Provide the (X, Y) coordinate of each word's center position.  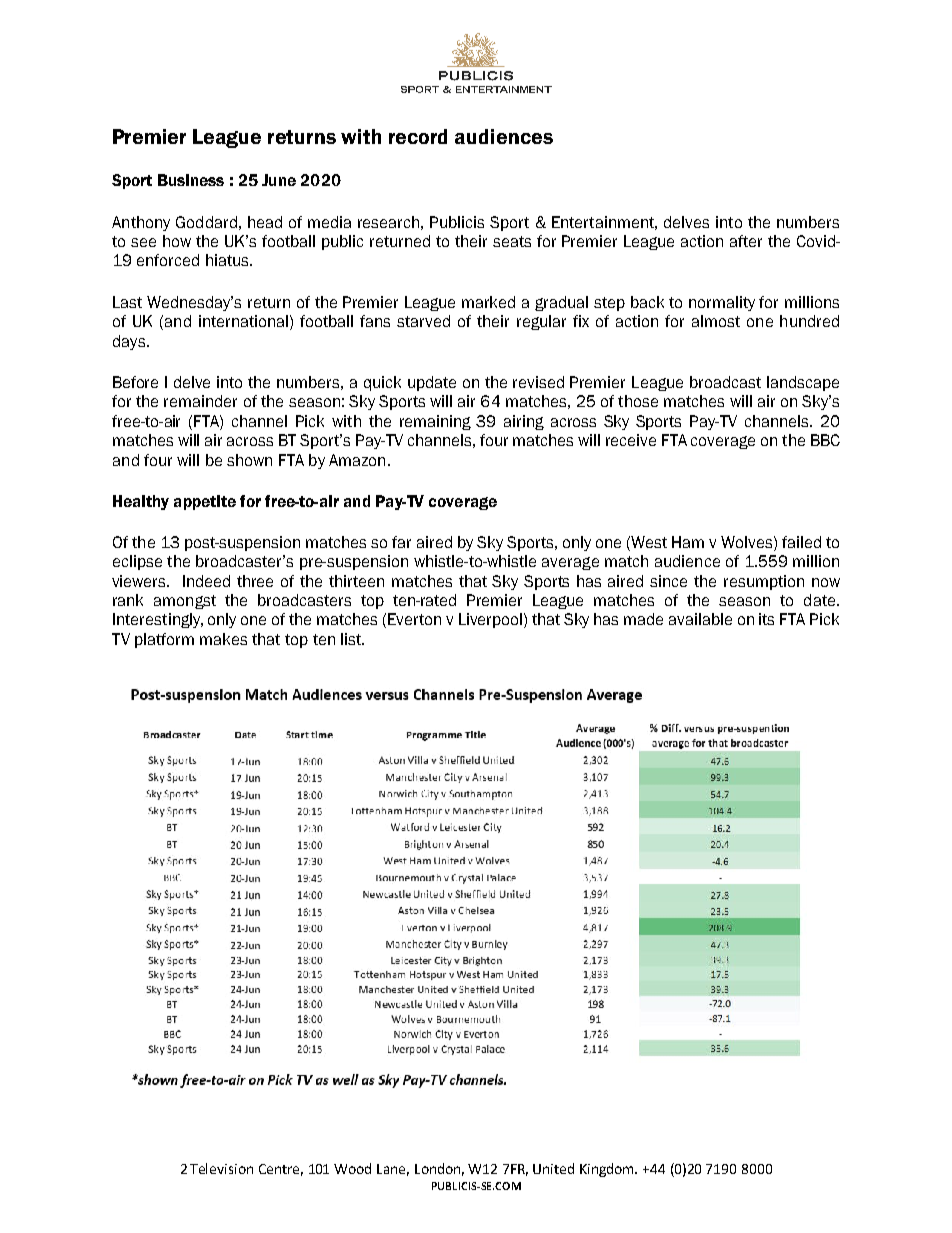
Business (191, 180)
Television (221, 1168)
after (746, 241)
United (553, 1168)
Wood (352, 1168)
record (418, 136)
